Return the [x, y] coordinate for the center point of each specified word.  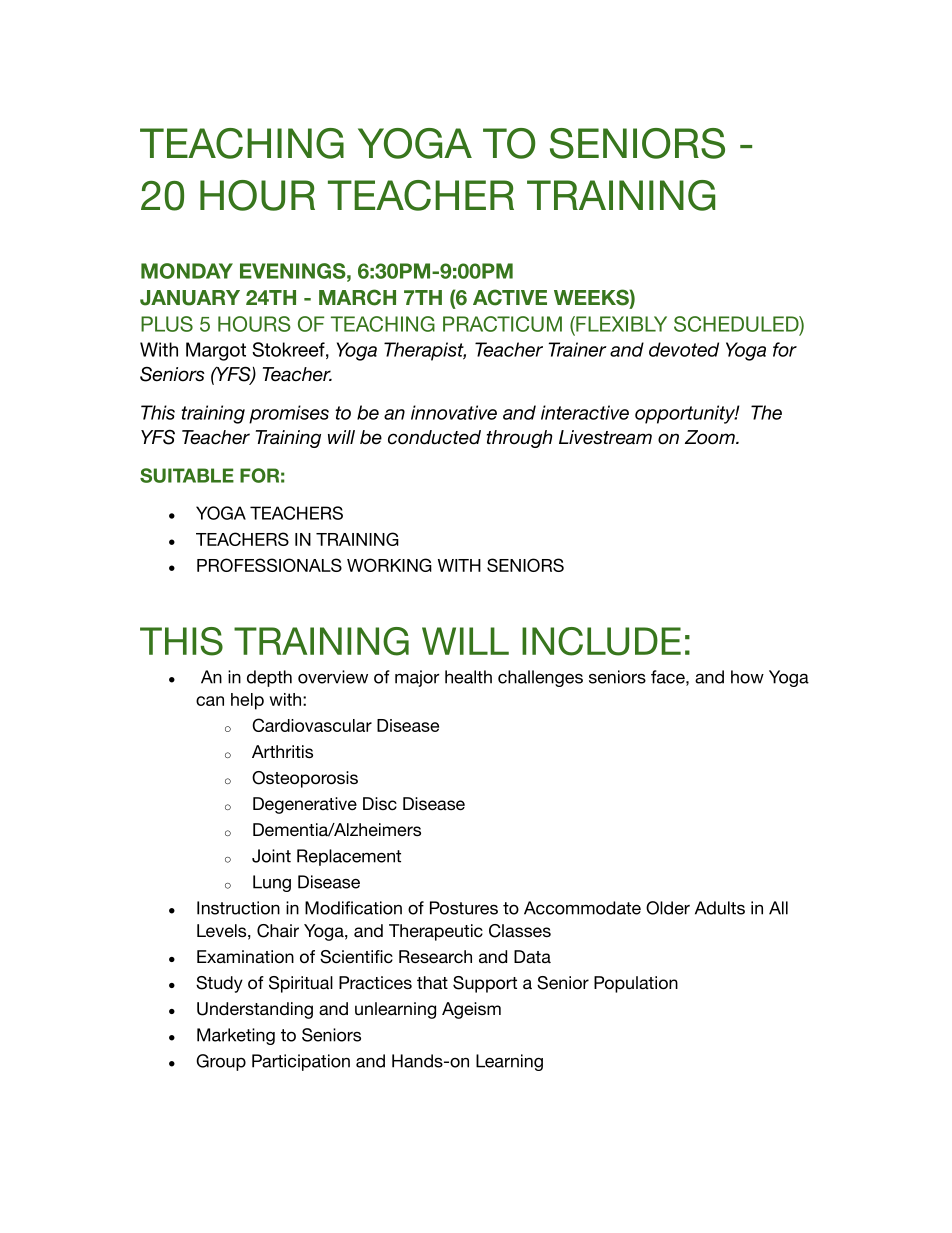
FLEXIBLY [620, 324]
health [468, 677]
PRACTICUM [502, 324]
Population [636, 984]
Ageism [471, 1010]
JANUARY [190, 298]
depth [269, 678]
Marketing [236, 1036]
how [747, 677]
